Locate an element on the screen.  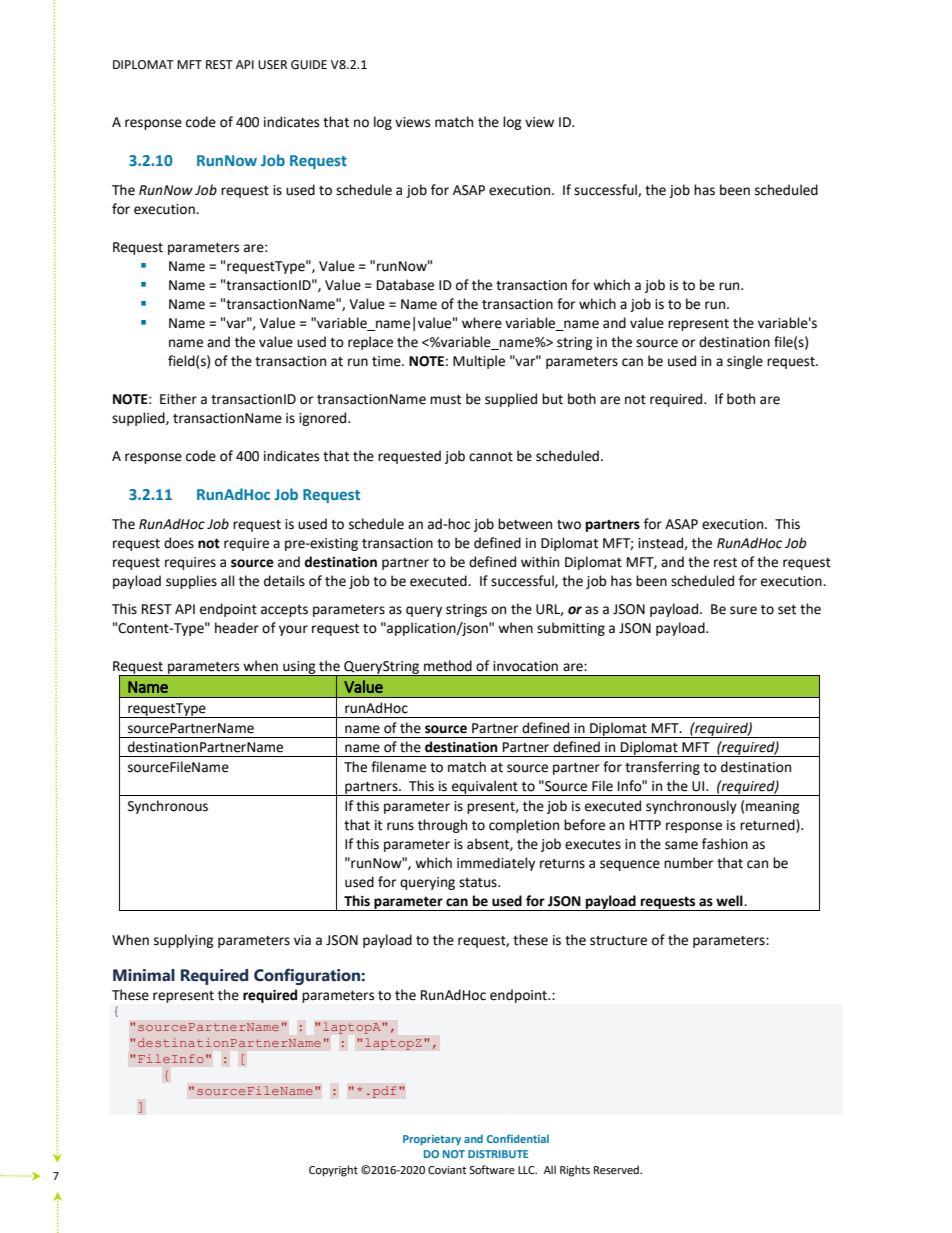
GUIDE is located at coordinates (309, 65).
